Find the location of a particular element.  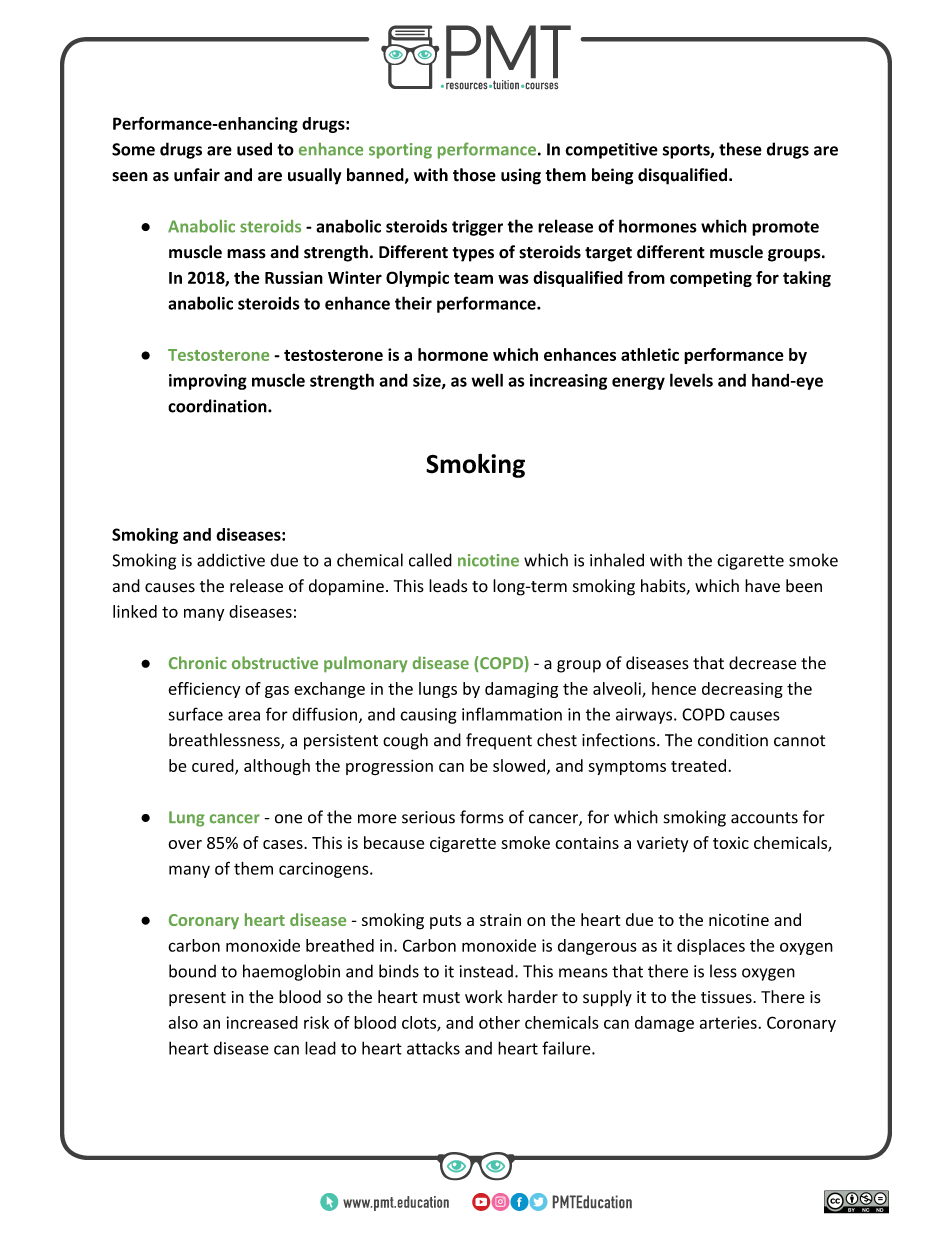

coordination is located at coordinates (218, 406).
